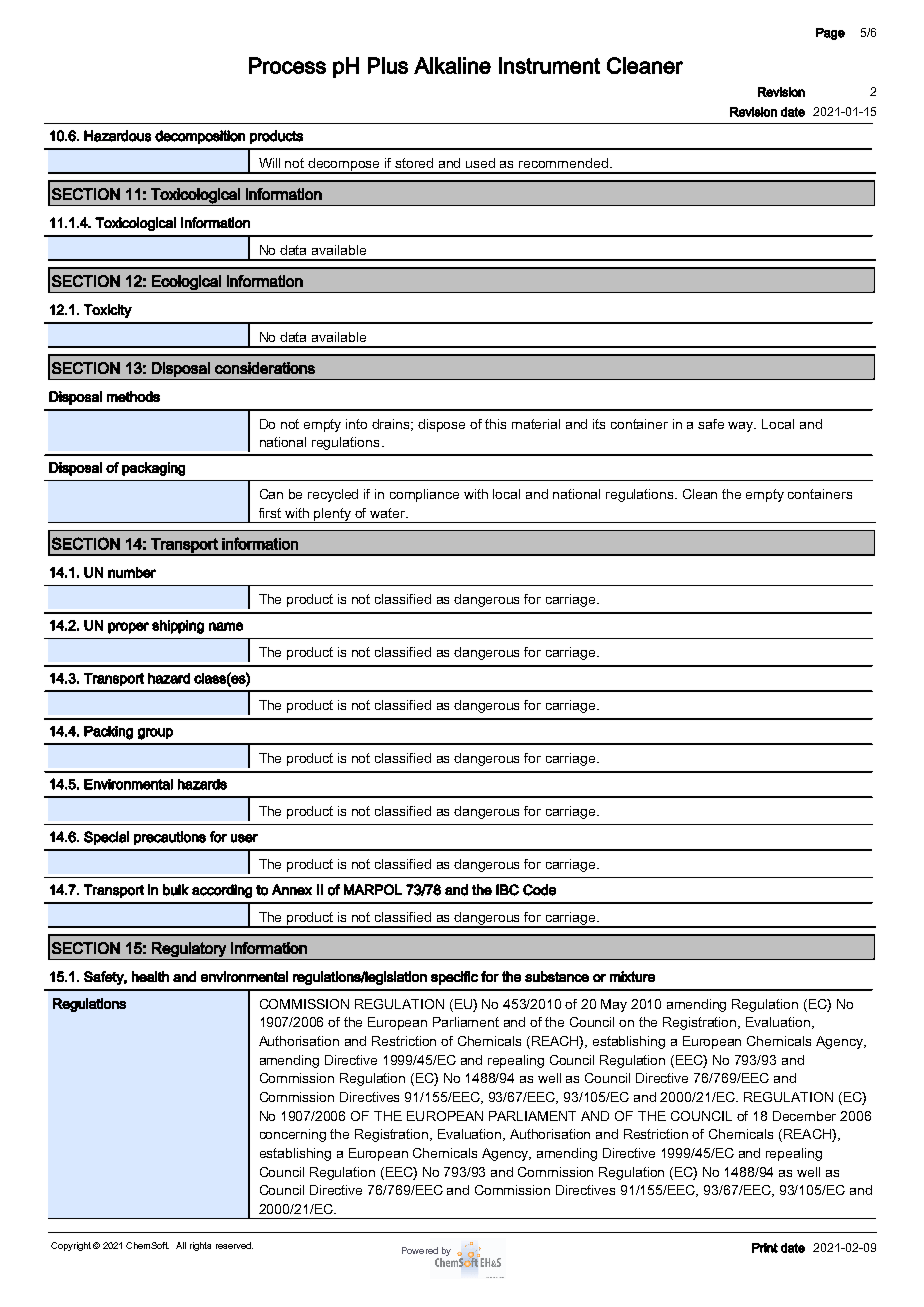 This document has height=1307, width=924. What do you see at coordinates (632, 976) in the document?
I see `mixture` at bounding box center [632, 976].
